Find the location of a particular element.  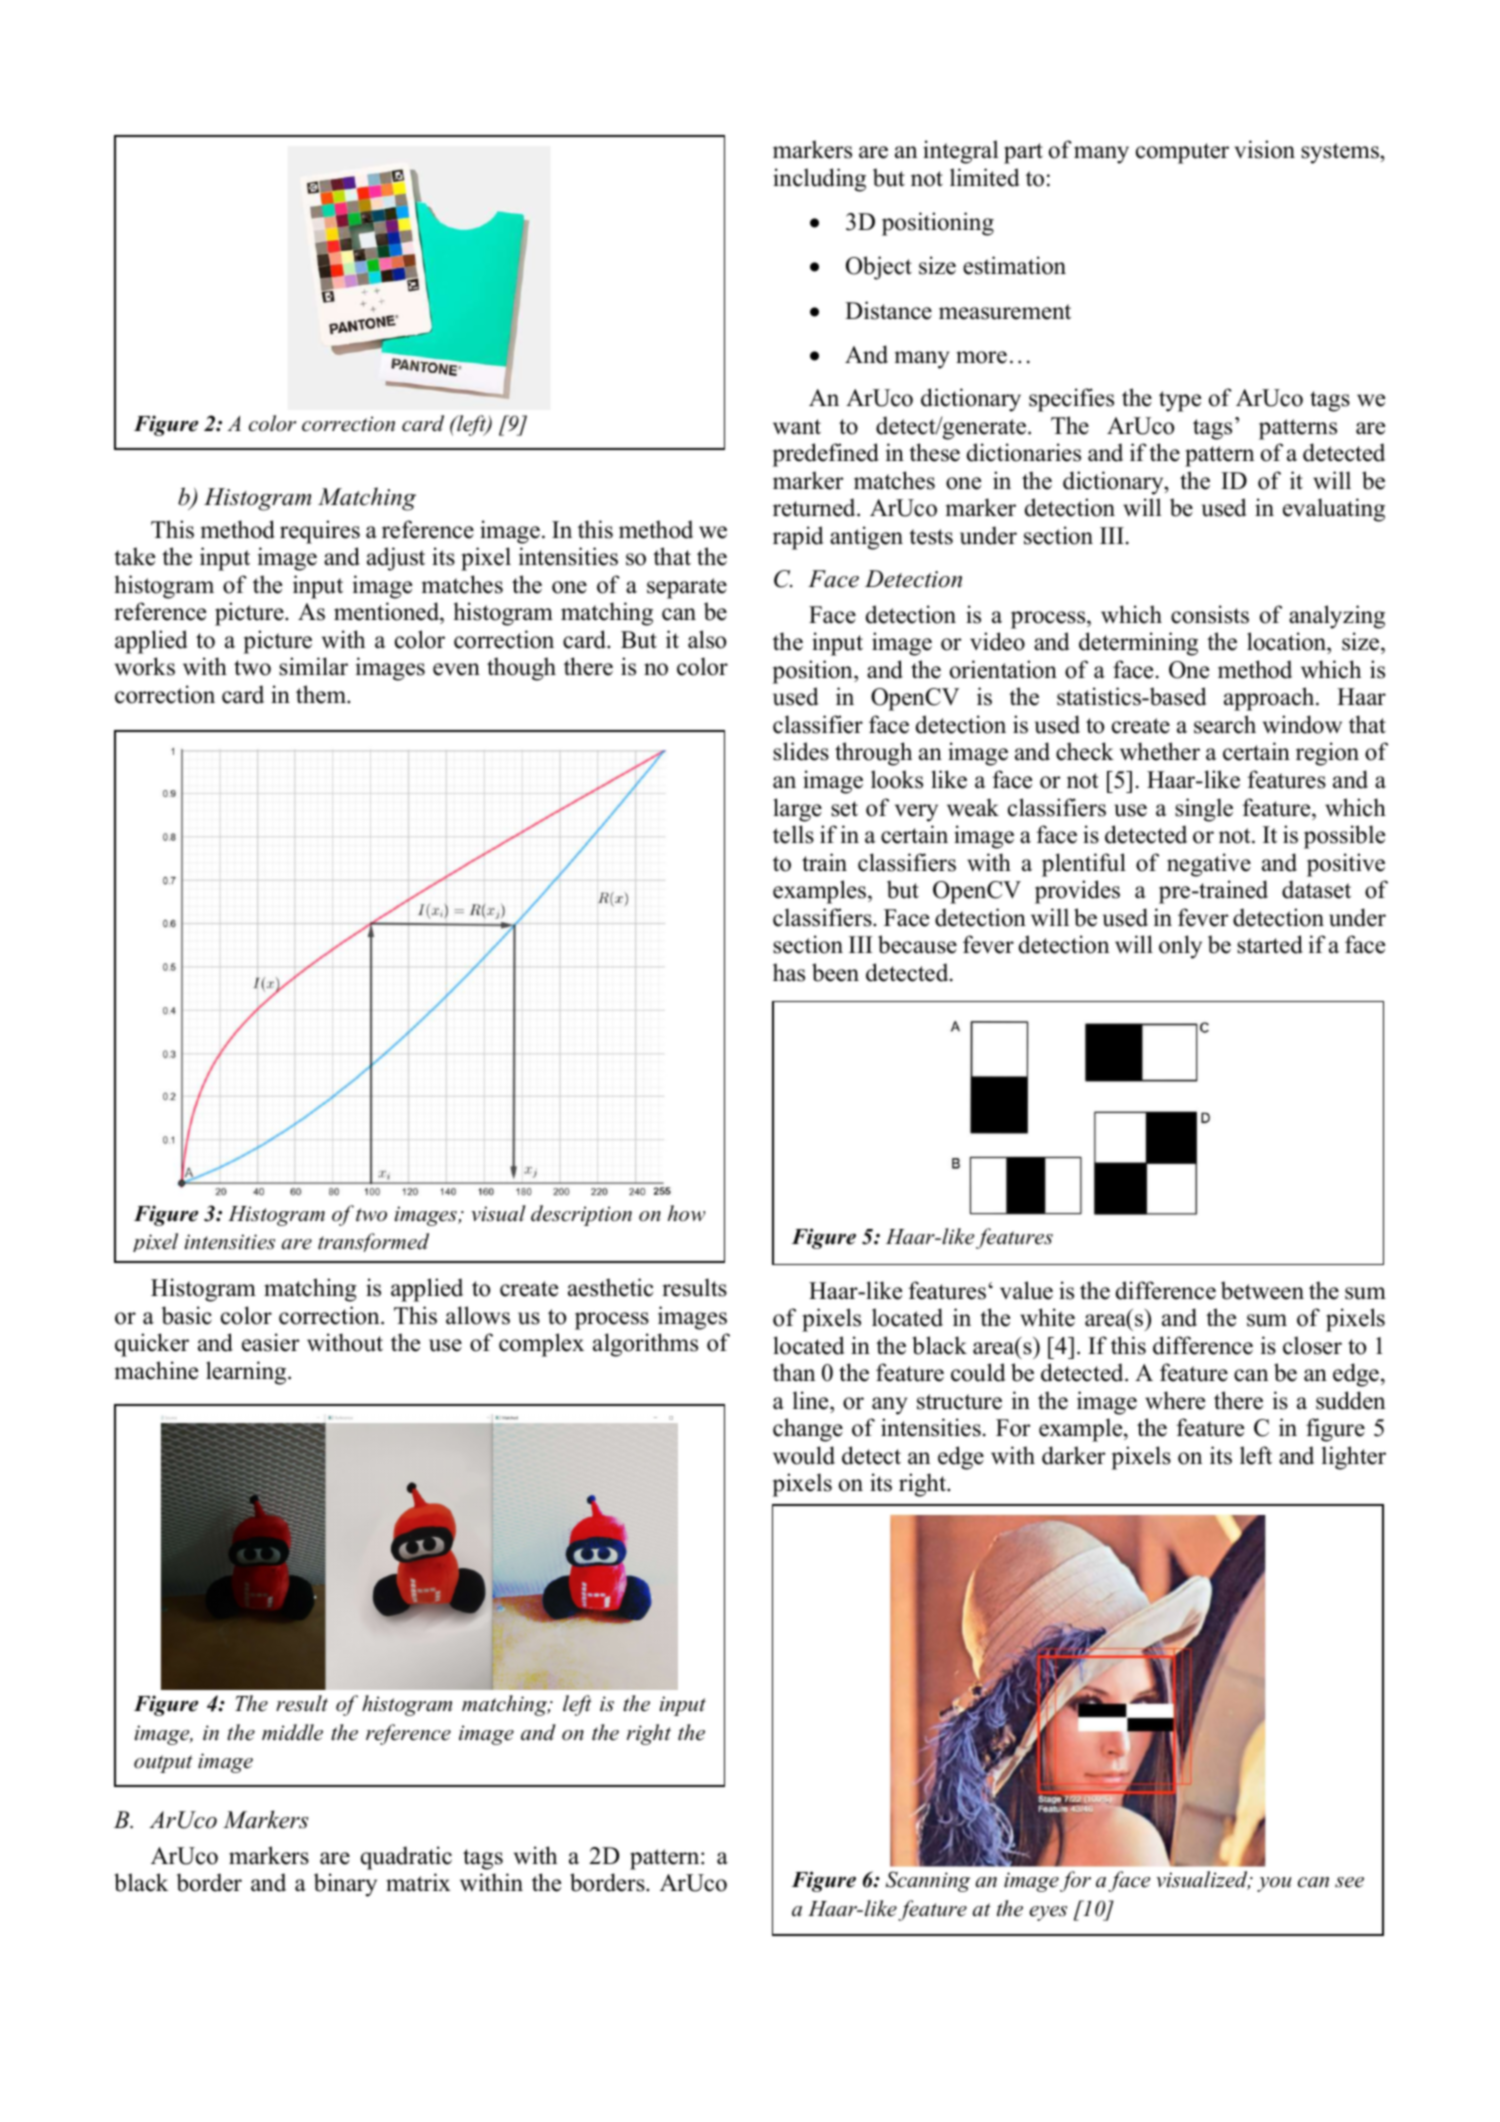

only is located at coordinates (1180, 947).
